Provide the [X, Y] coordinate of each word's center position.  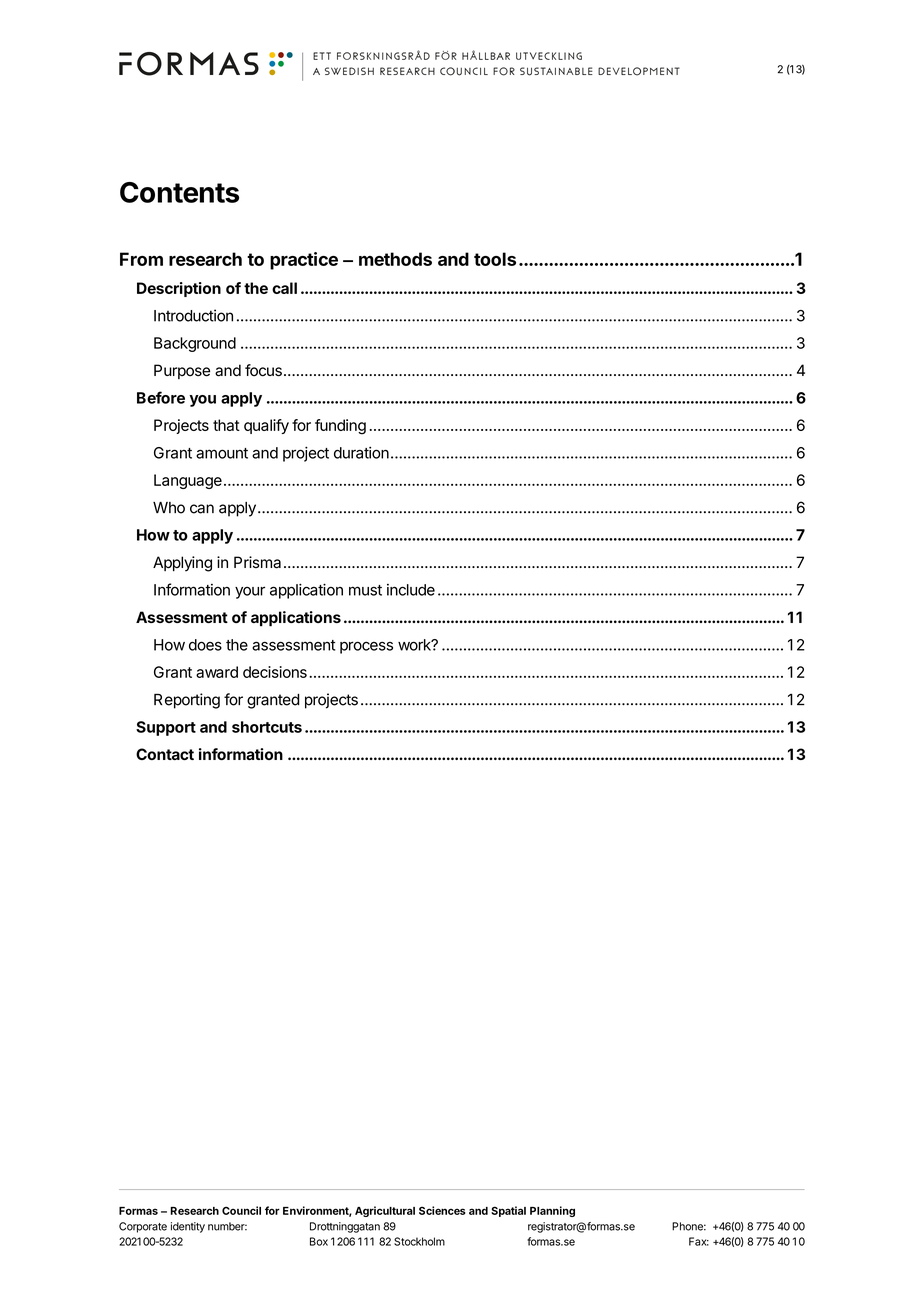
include [411, 590]
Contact [165, 754]
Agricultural [385, 1211]
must [365, 590]
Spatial [508, 1211]
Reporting [187, 701]
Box [319, 1241]
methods [395, 259]
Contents [179, 192]
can [202, 509]
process [366, 647]
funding [340, 427]
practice [304, 261]
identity [188, 1227]
